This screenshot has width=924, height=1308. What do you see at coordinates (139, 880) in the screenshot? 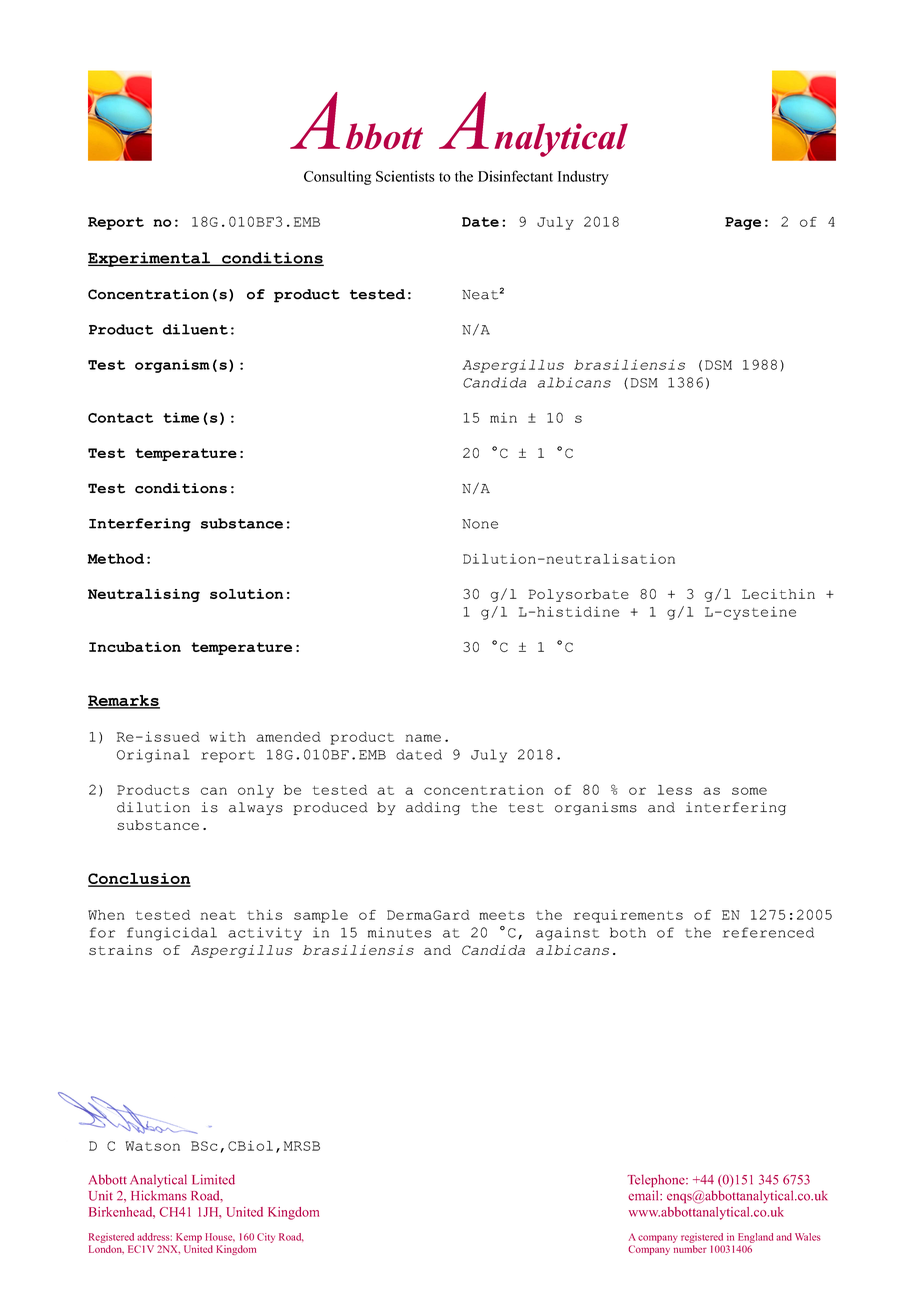
I see `Conclusion` at bounding box center [139, 880].
